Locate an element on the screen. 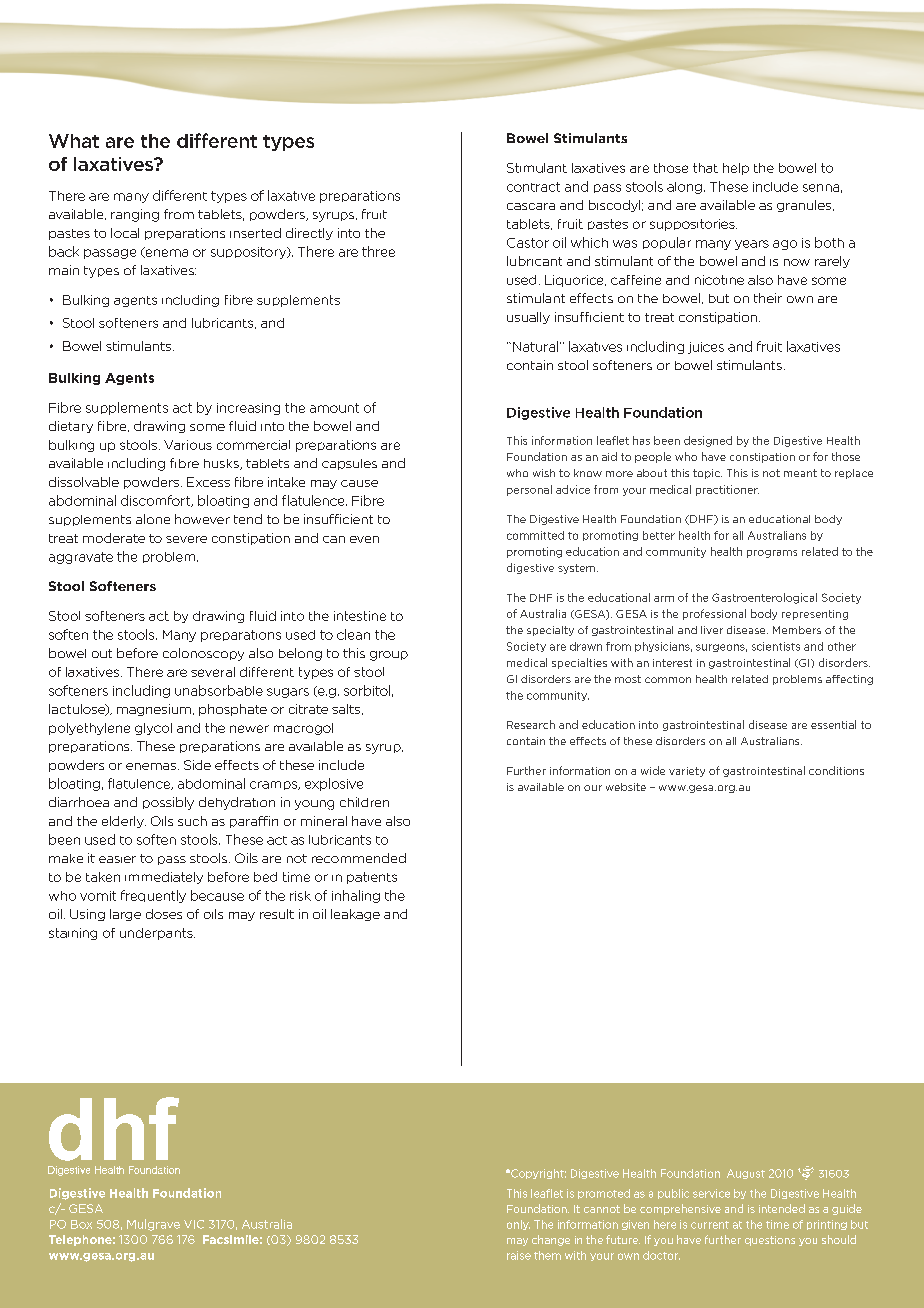 Image resolution: width=924 pixels, height=1308 pixels. Research is located at coordinates (531, 724).
